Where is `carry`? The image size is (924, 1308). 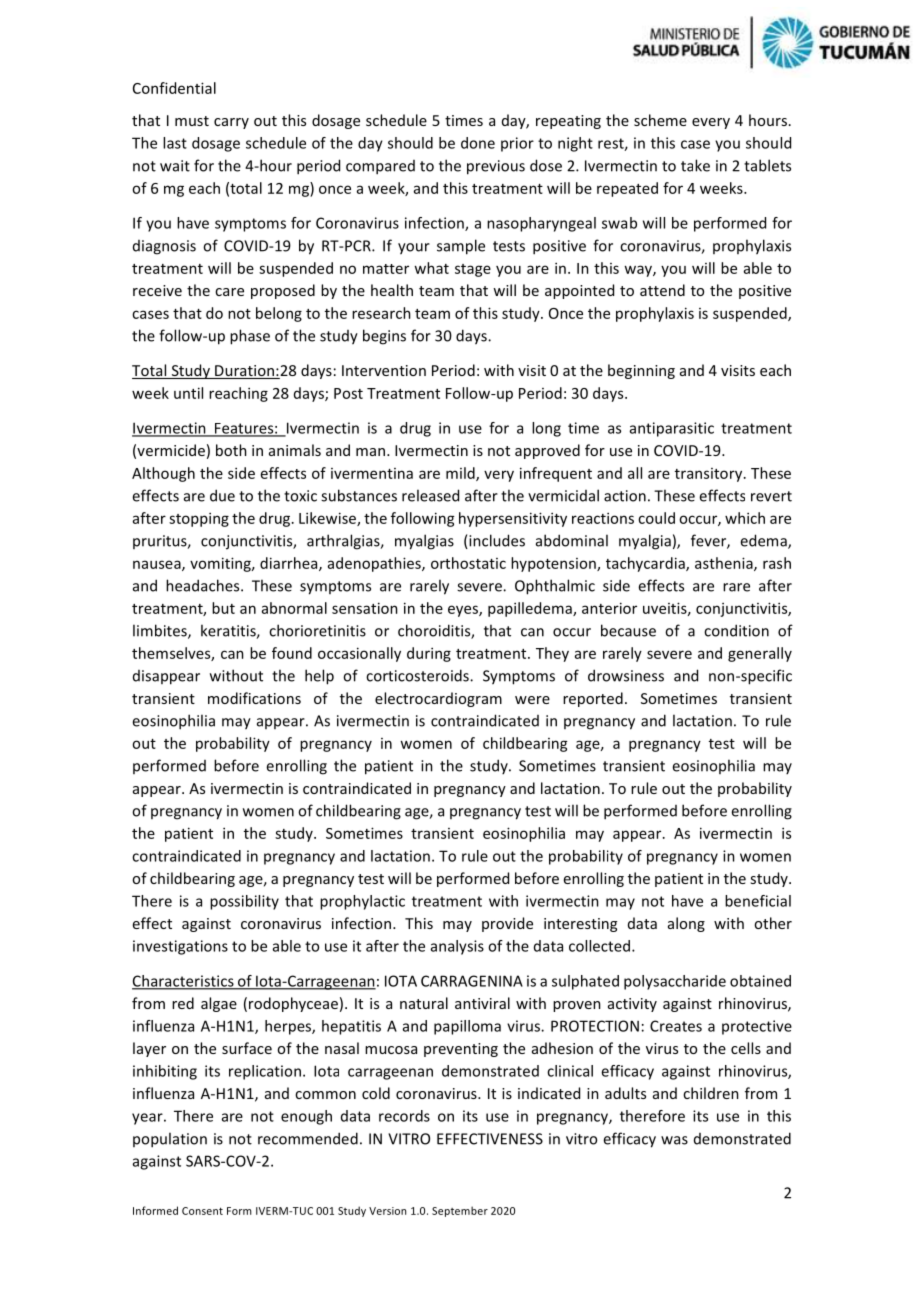
carry is located at coordinates (231, 123).
